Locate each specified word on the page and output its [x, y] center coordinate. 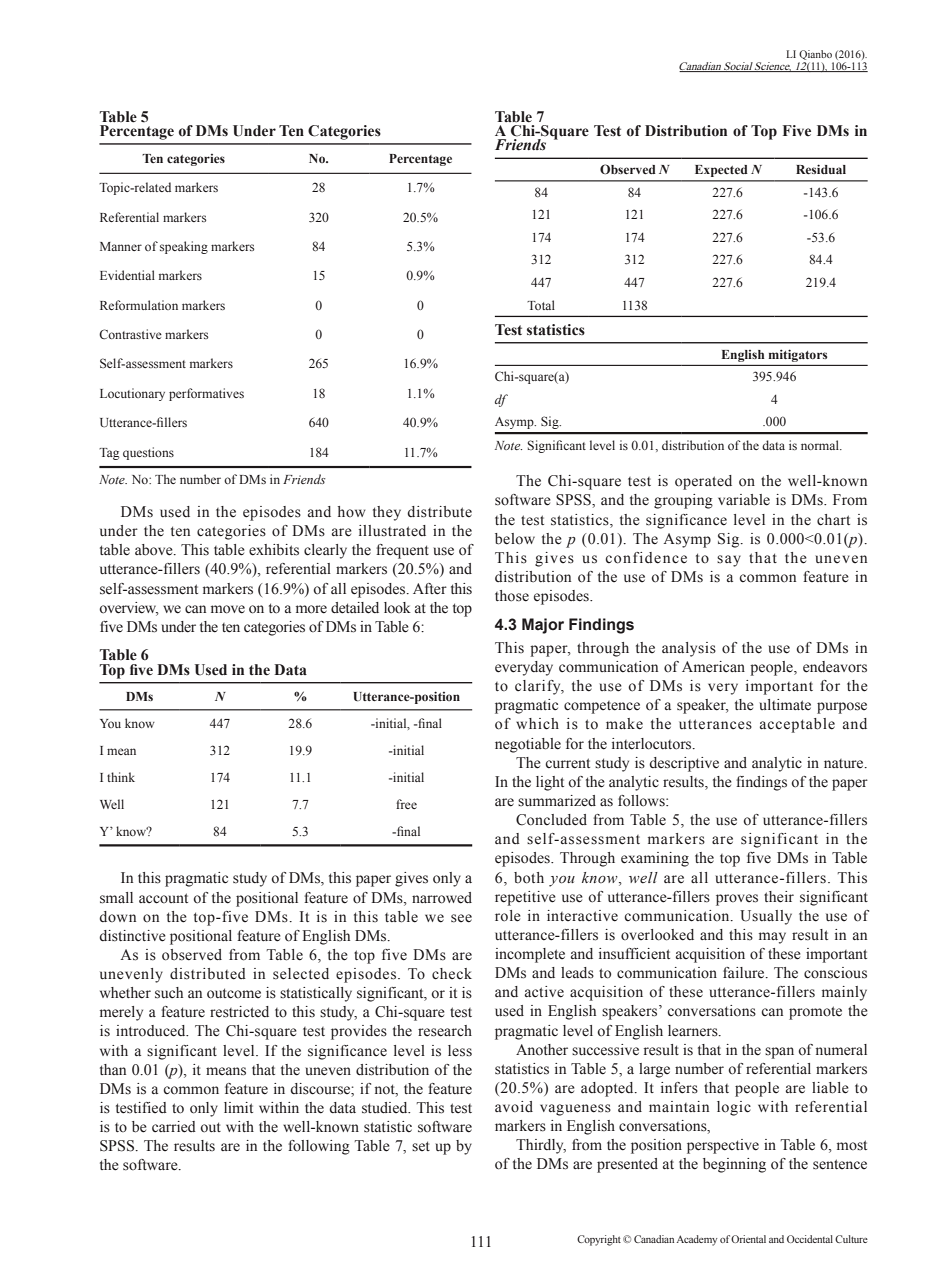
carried [174, 1127]
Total [541, 305]
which [537, 724]
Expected [721, 171]
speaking [184, 247]
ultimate [785, 704]
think [121, 777]
